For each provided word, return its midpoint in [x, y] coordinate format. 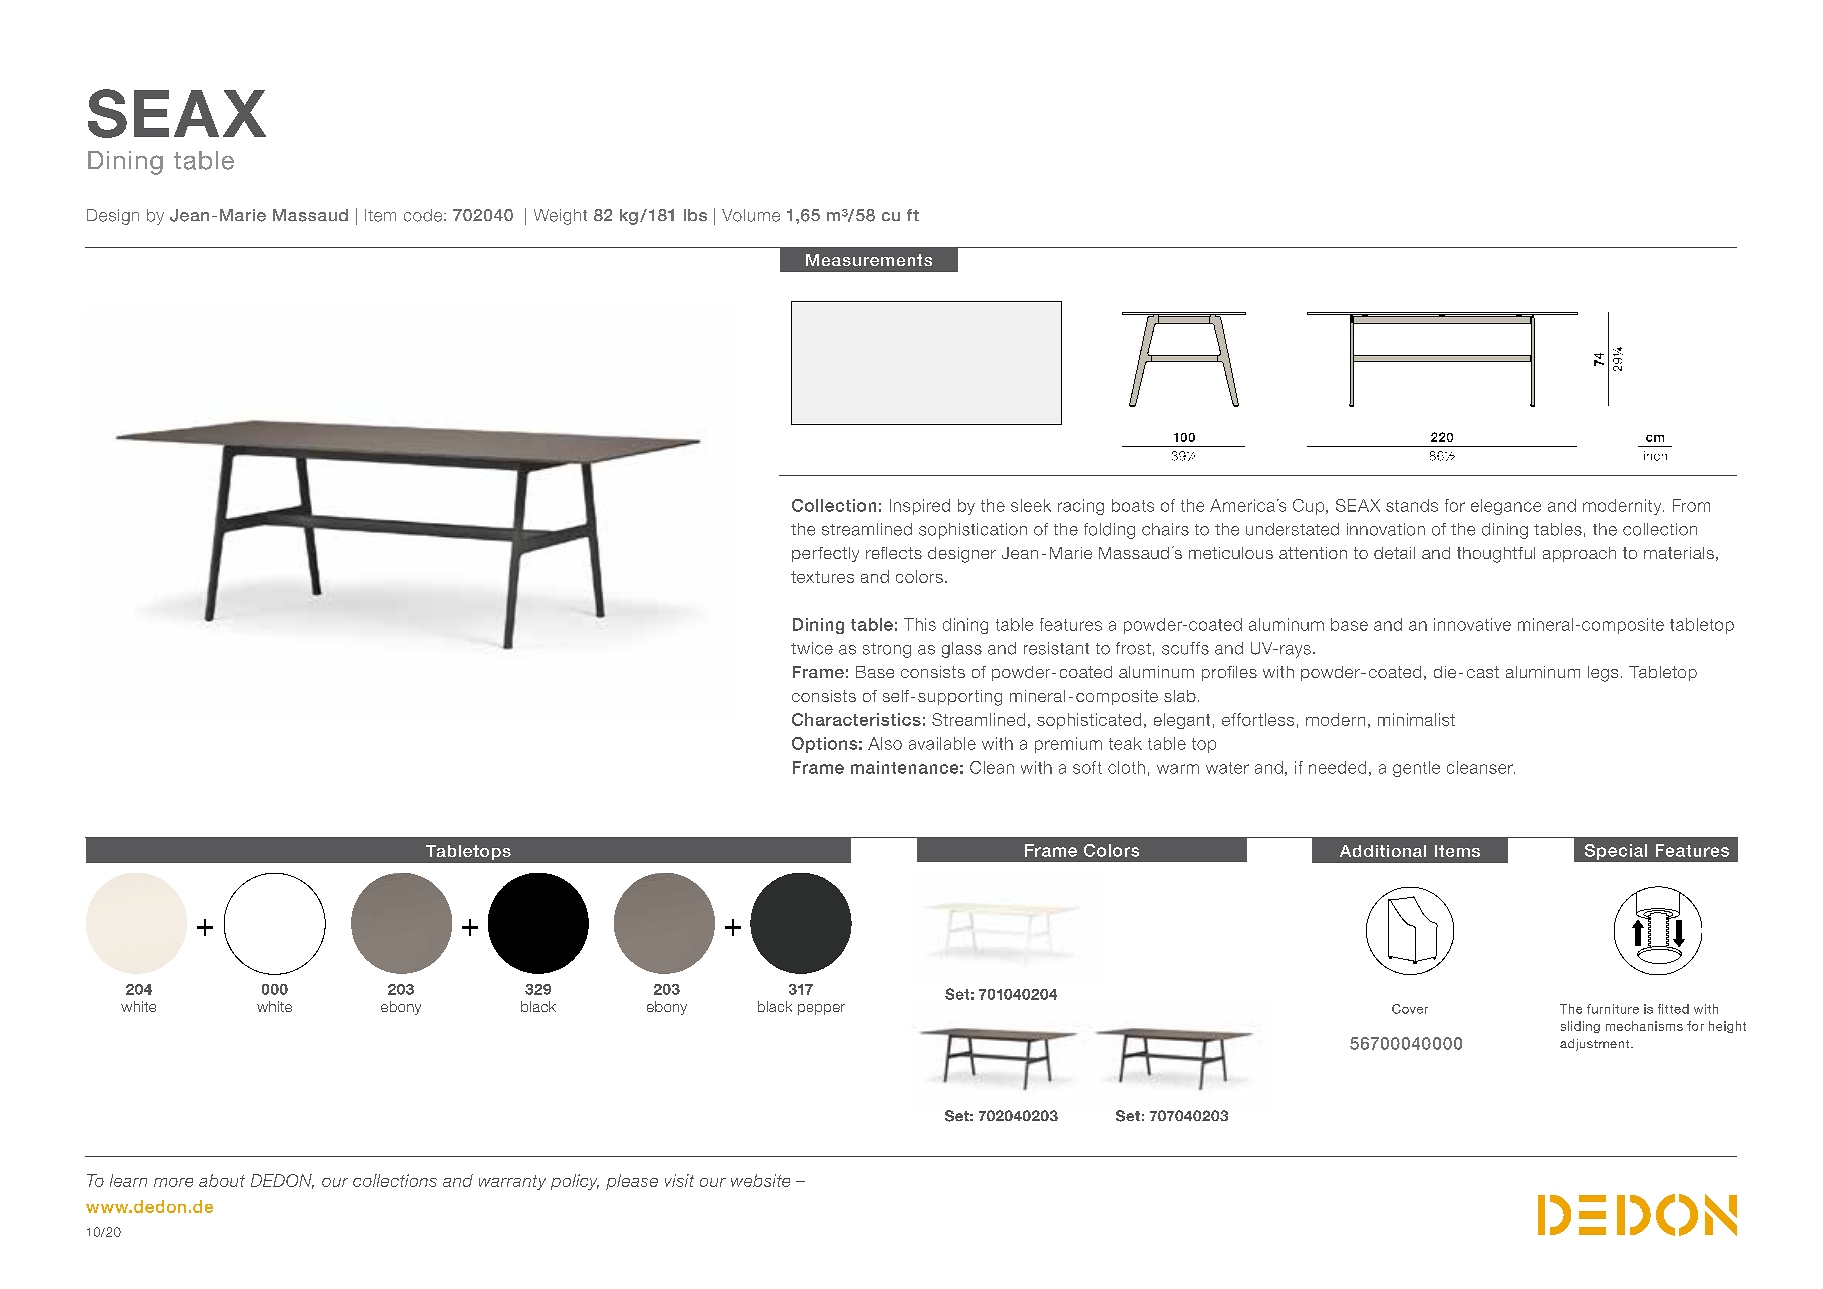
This [920, 624]
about [222, 1180]
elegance [1506, 507]
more [173, 1182]
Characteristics [856, 719]
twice [812, 648]
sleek [1031, 505]
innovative [1472, 624]
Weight [560, 217]
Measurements [869, 260]
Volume [751, 215]
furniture [1613, 1009]
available [942, 743]
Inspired [920, 507]
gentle [1416, 769]
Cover [1410, 1009]
